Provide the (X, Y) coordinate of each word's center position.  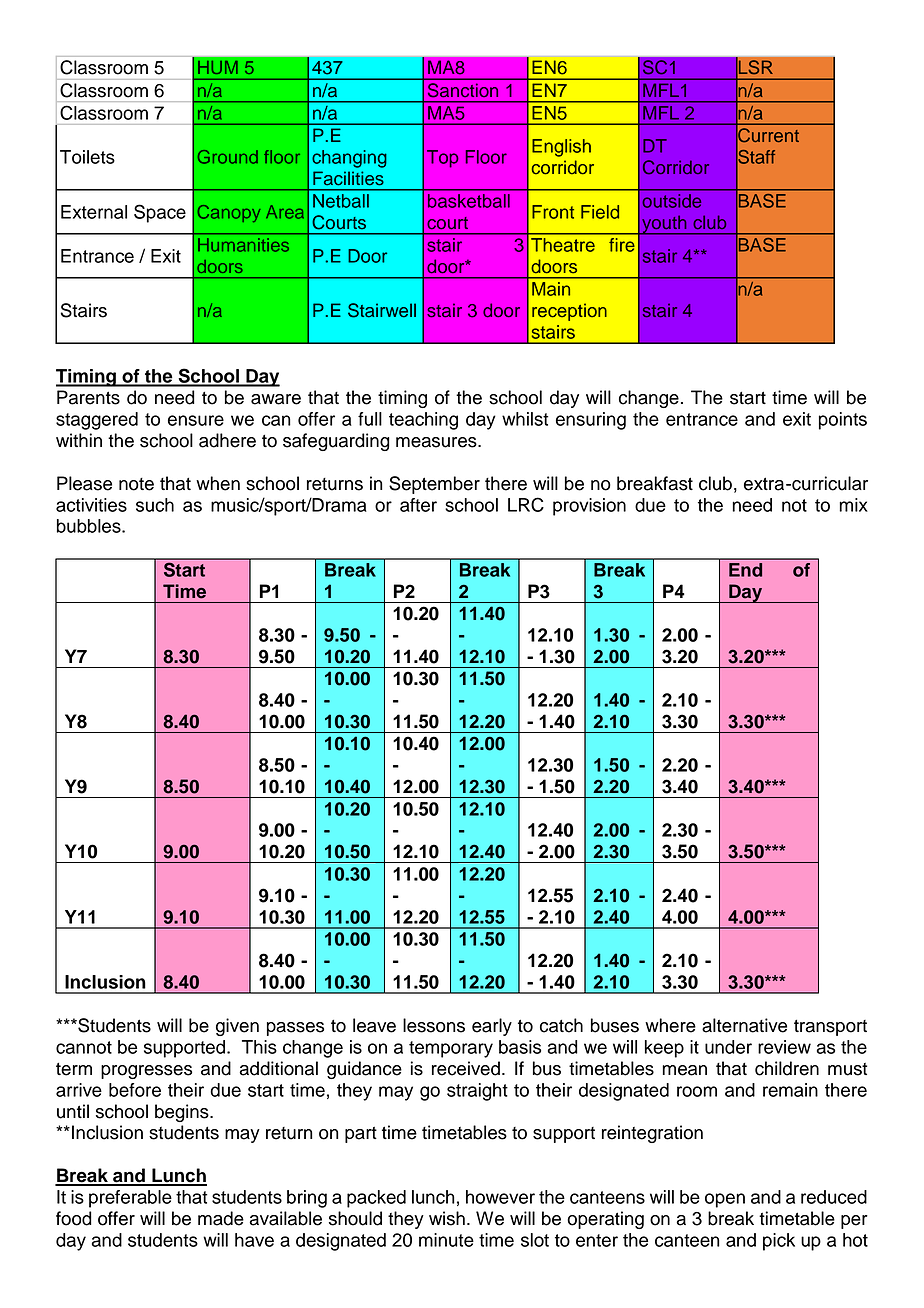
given (237, 1027)
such (155, 505)
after (418, 505)
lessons (434, 1025)
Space (160, 213)
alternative (744, 1025)
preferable (130, 1199)
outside (671, 201)
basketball (469, 201)
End (746, 569)
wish (447, 1218)
